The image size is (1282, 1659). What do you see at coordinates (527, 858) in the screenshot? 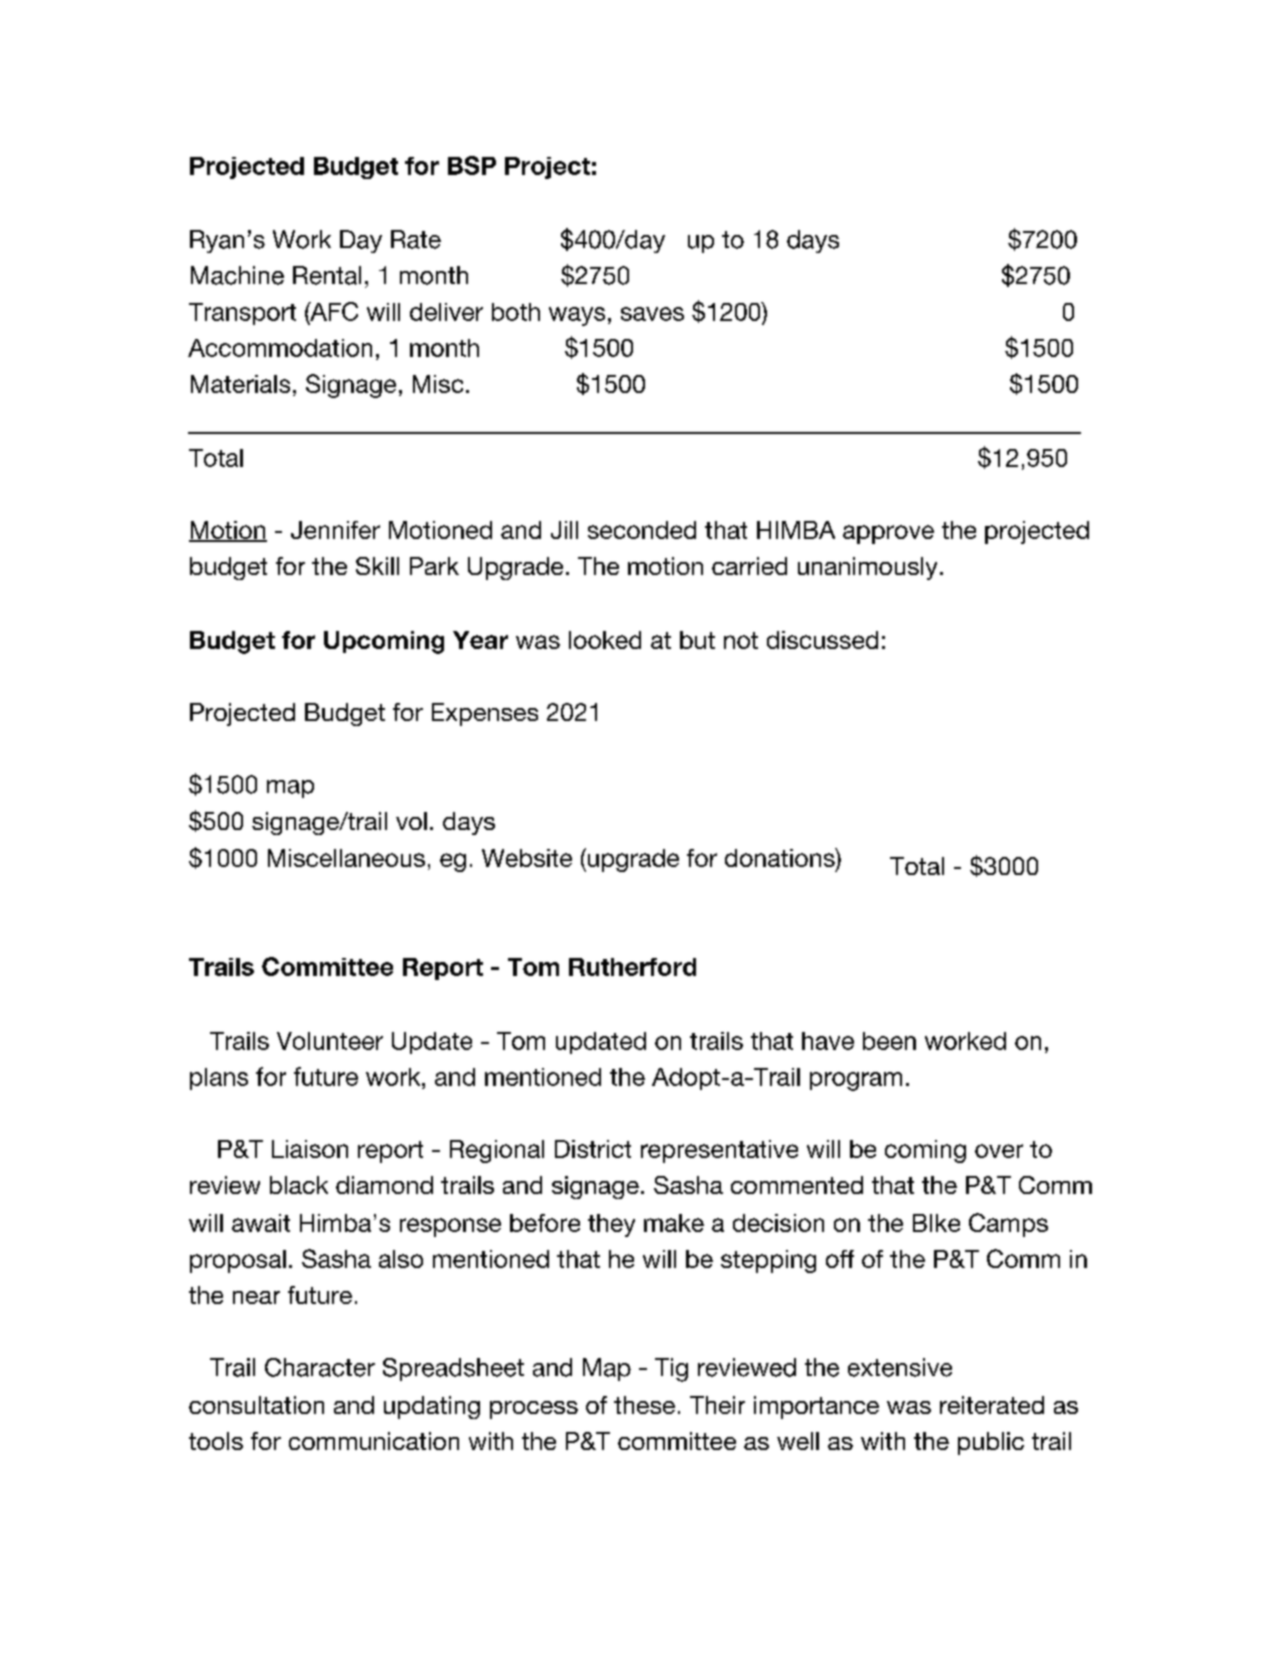
I see `Website` at bounding box center [527, 858].
